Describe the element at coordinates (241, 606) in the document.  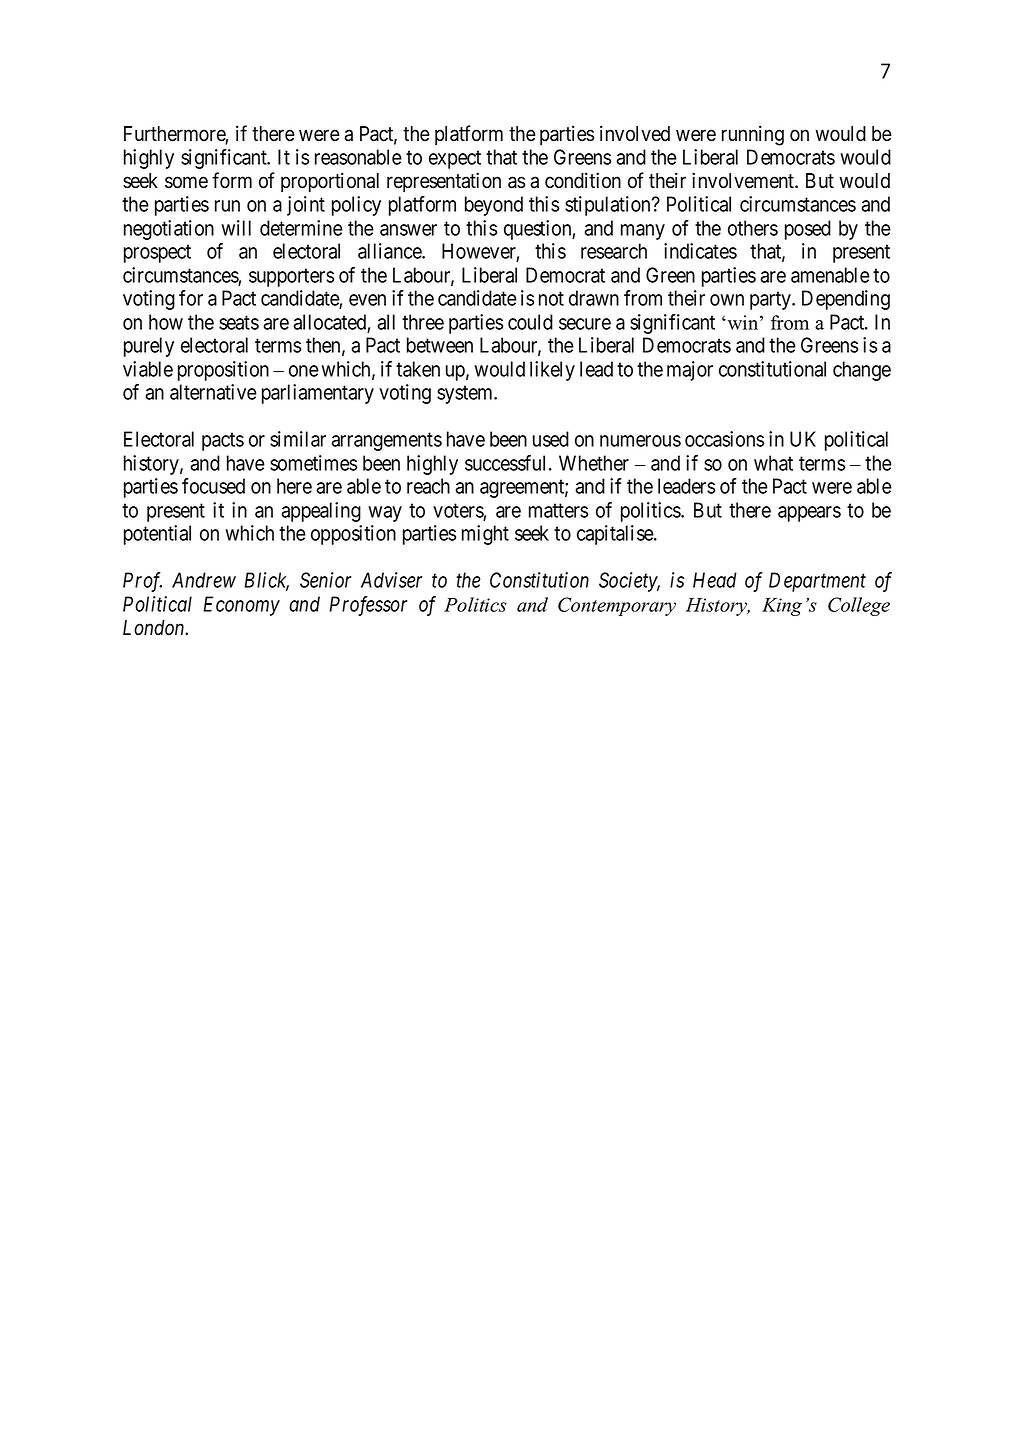
I see `Economy` at that location.
